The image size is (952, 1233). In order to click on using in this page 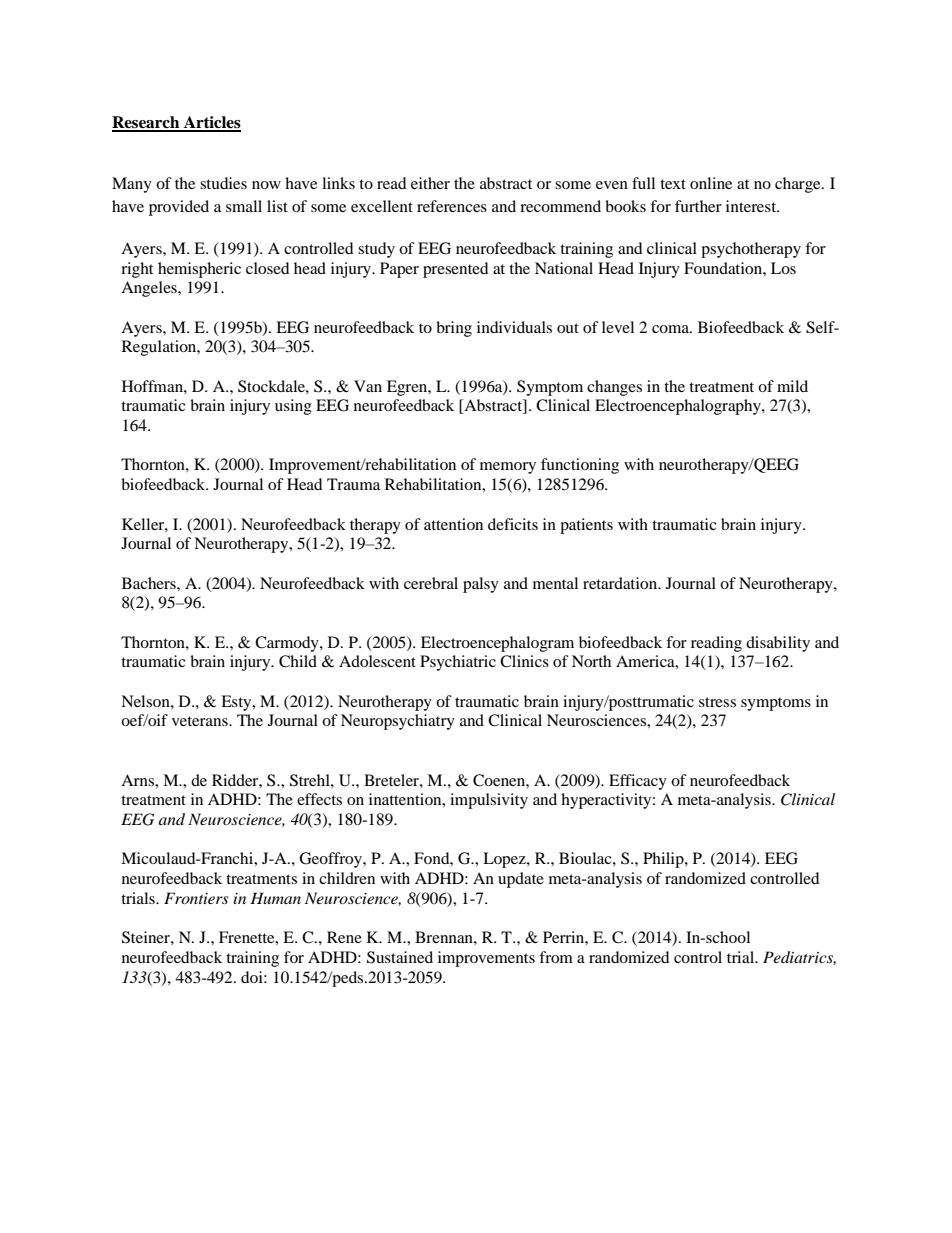, I will do `click(293, 407)`.
